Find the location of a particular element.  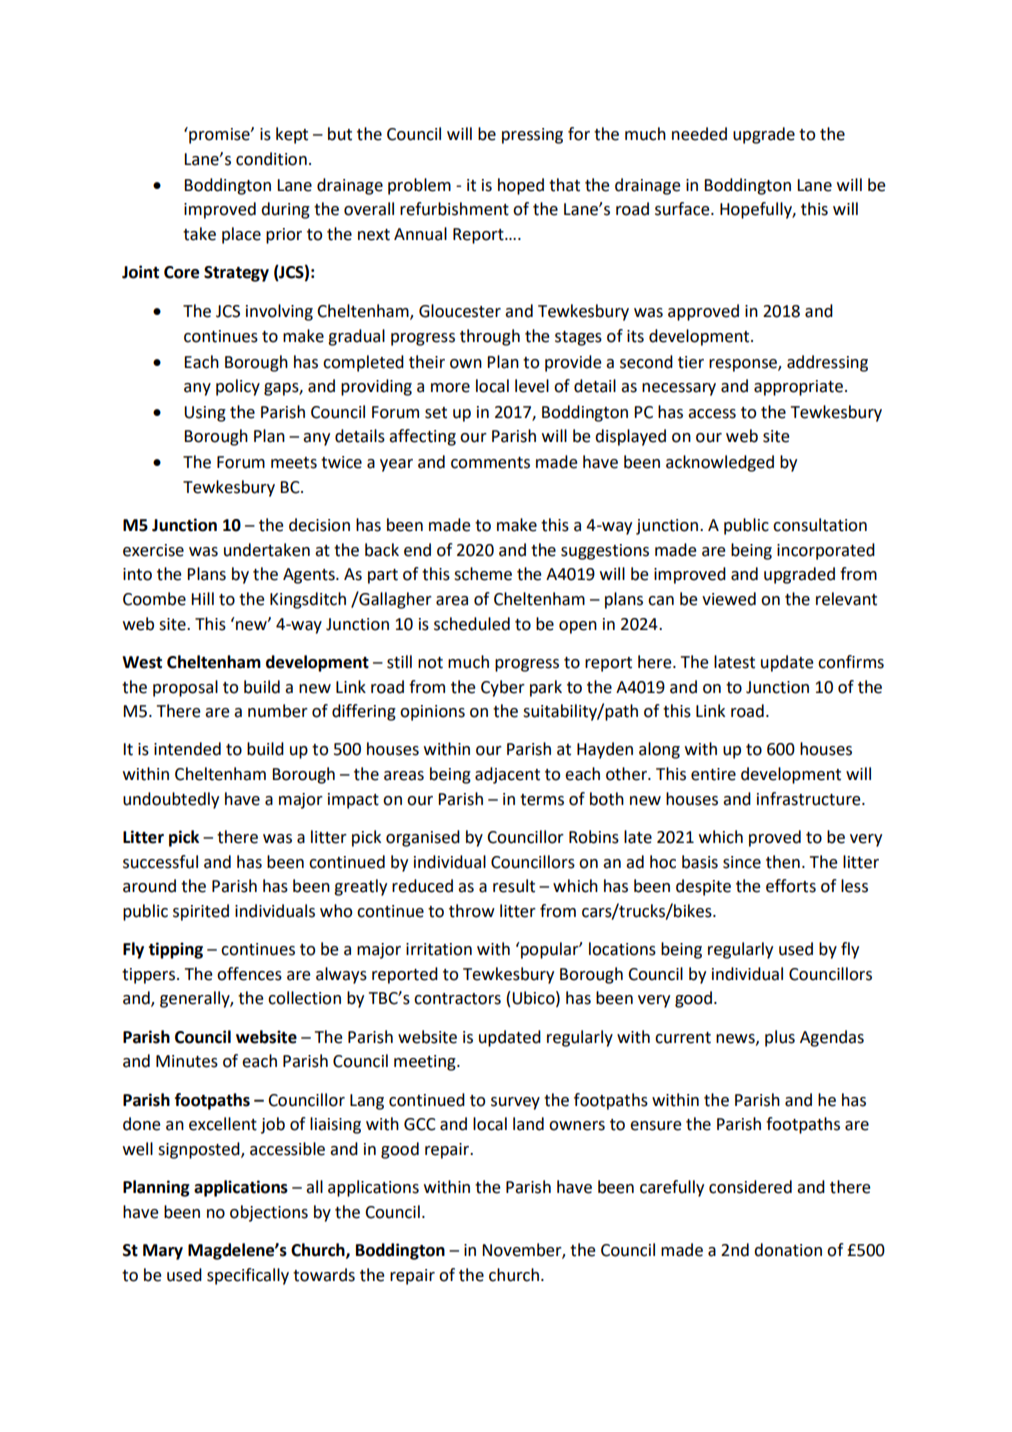

spirited is located at coordinates (201, 912).
